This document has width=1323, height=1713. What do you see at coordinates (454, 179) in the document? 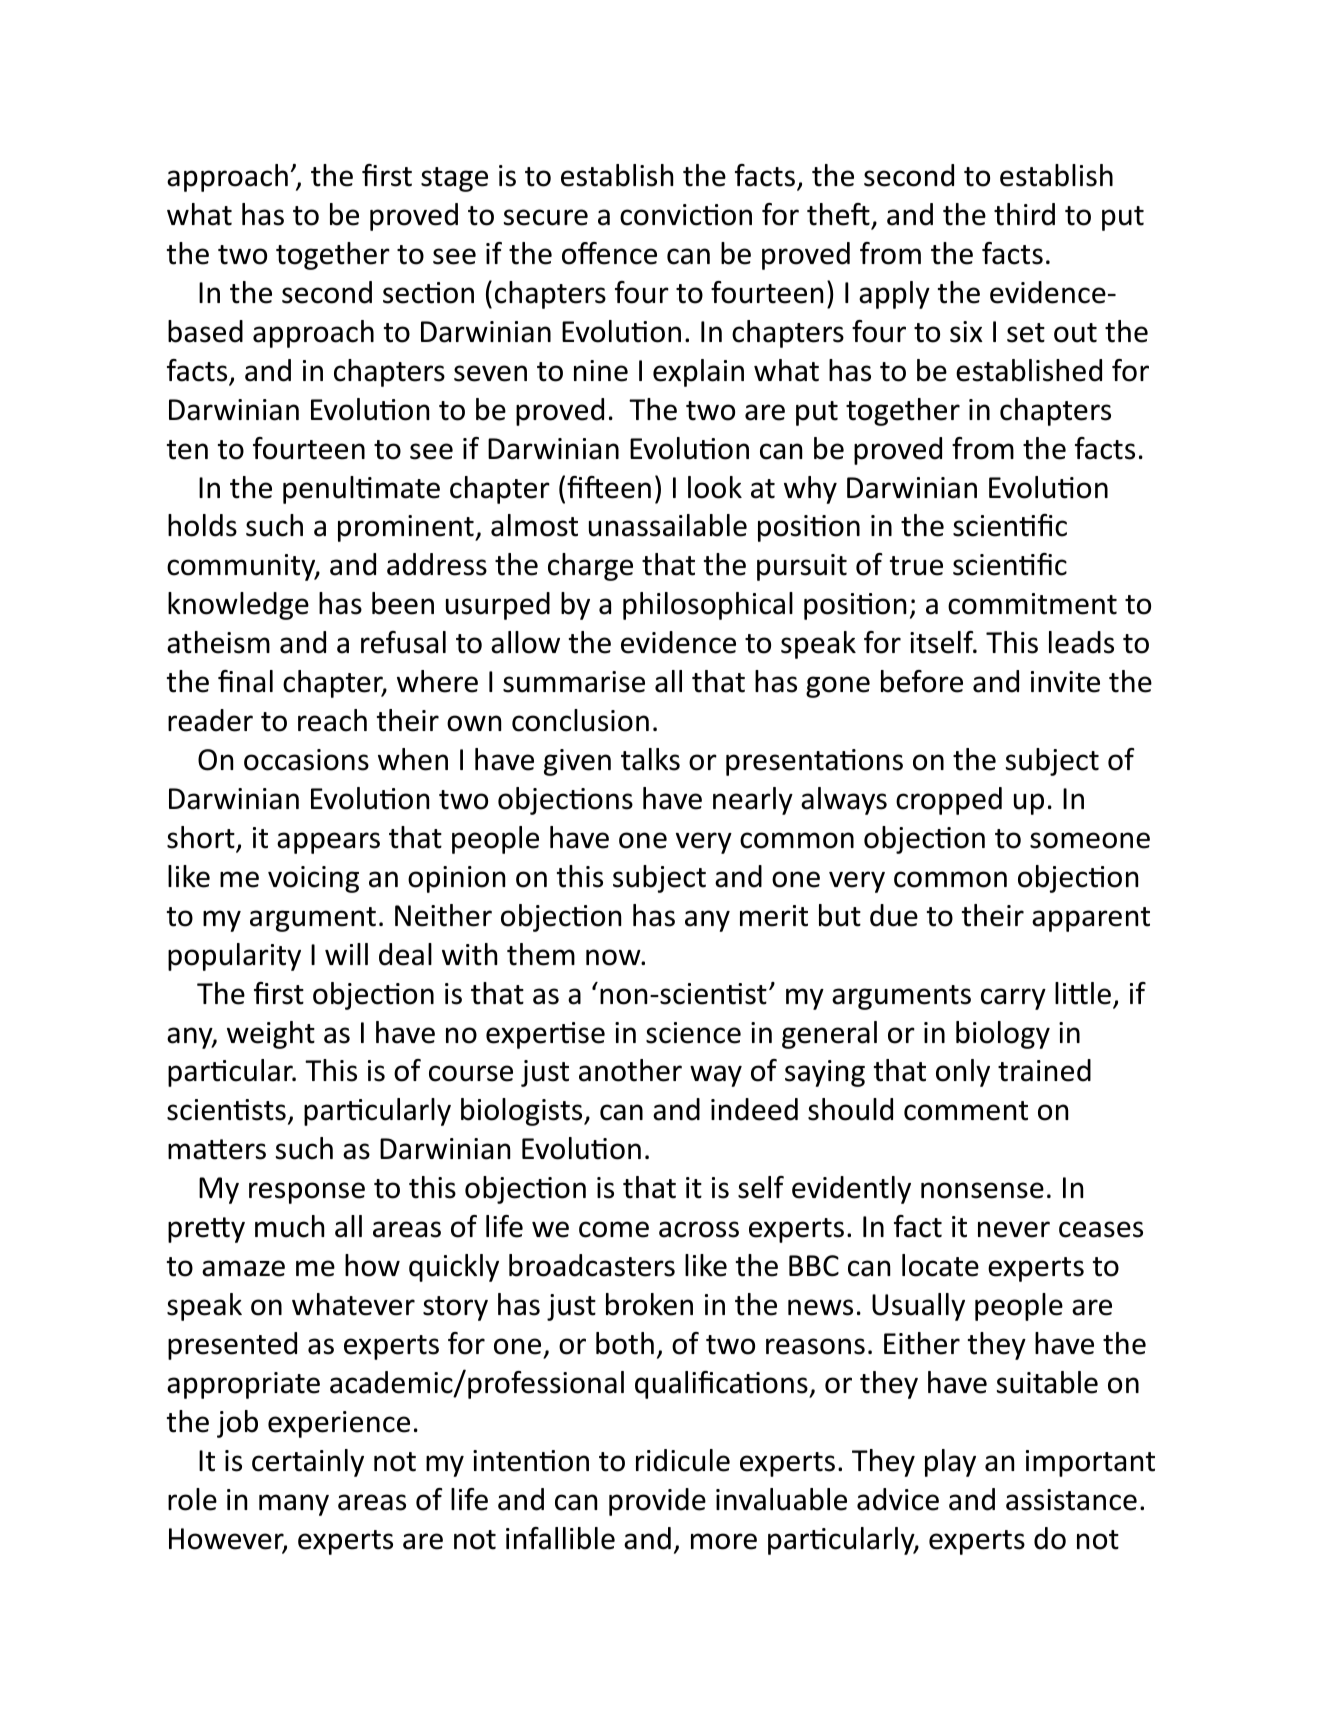
I see `stage` at bounding box center [454, 179].
